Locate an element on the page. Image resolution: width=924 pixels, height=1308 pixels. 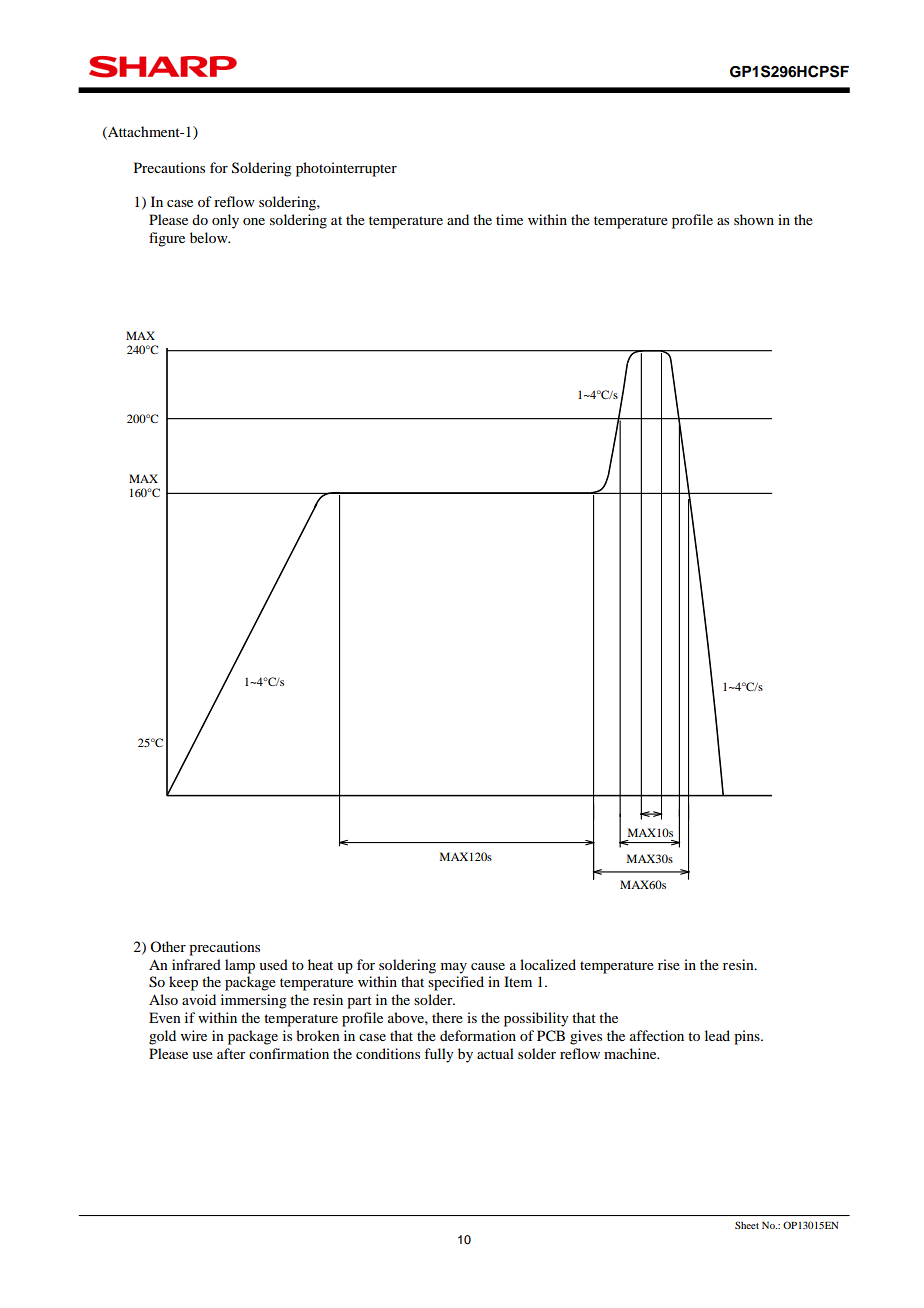
time is located at coordinates (509, 219).
